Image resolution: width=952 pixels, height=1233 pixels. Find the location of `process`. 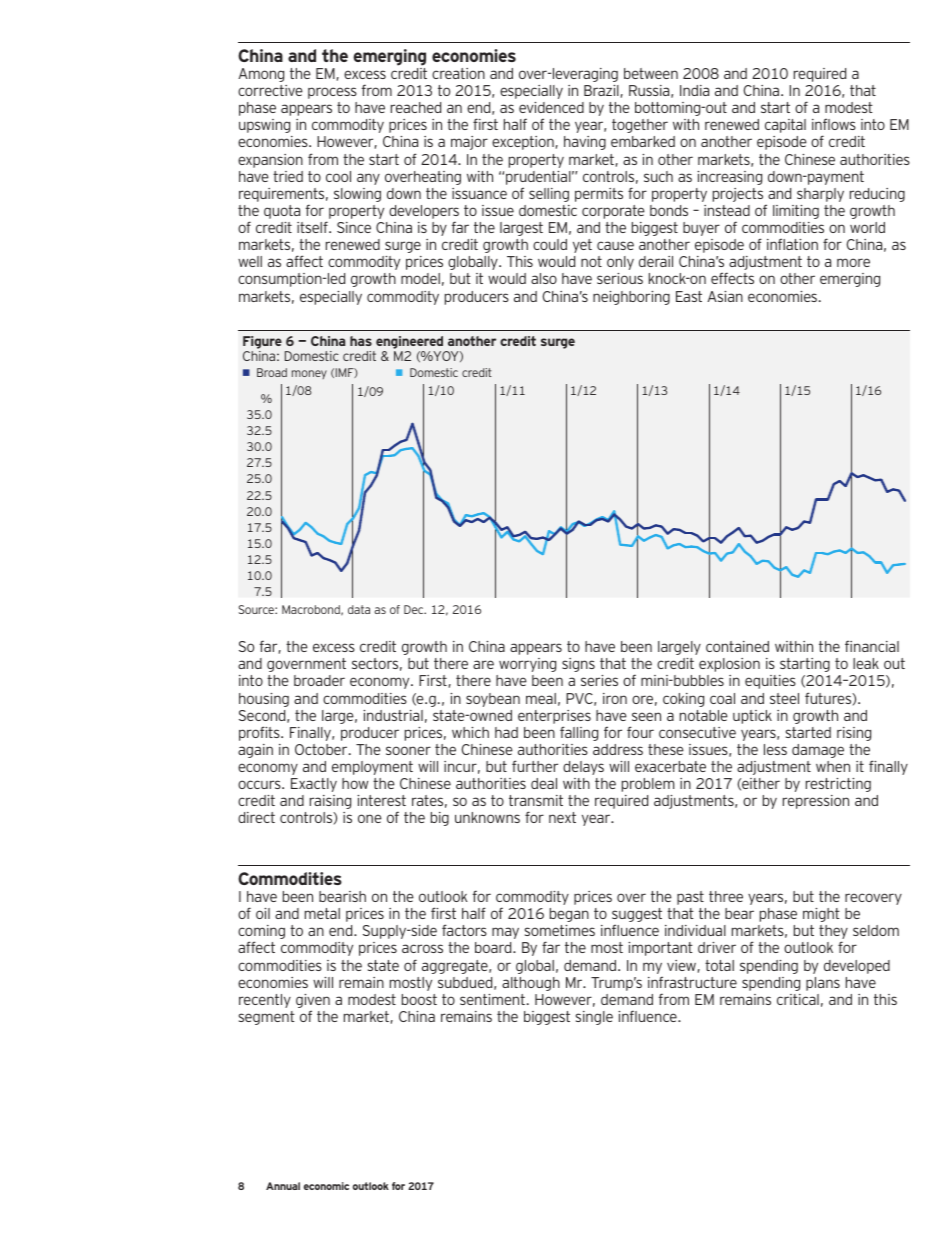

process is located at coordinates (332, 93).
